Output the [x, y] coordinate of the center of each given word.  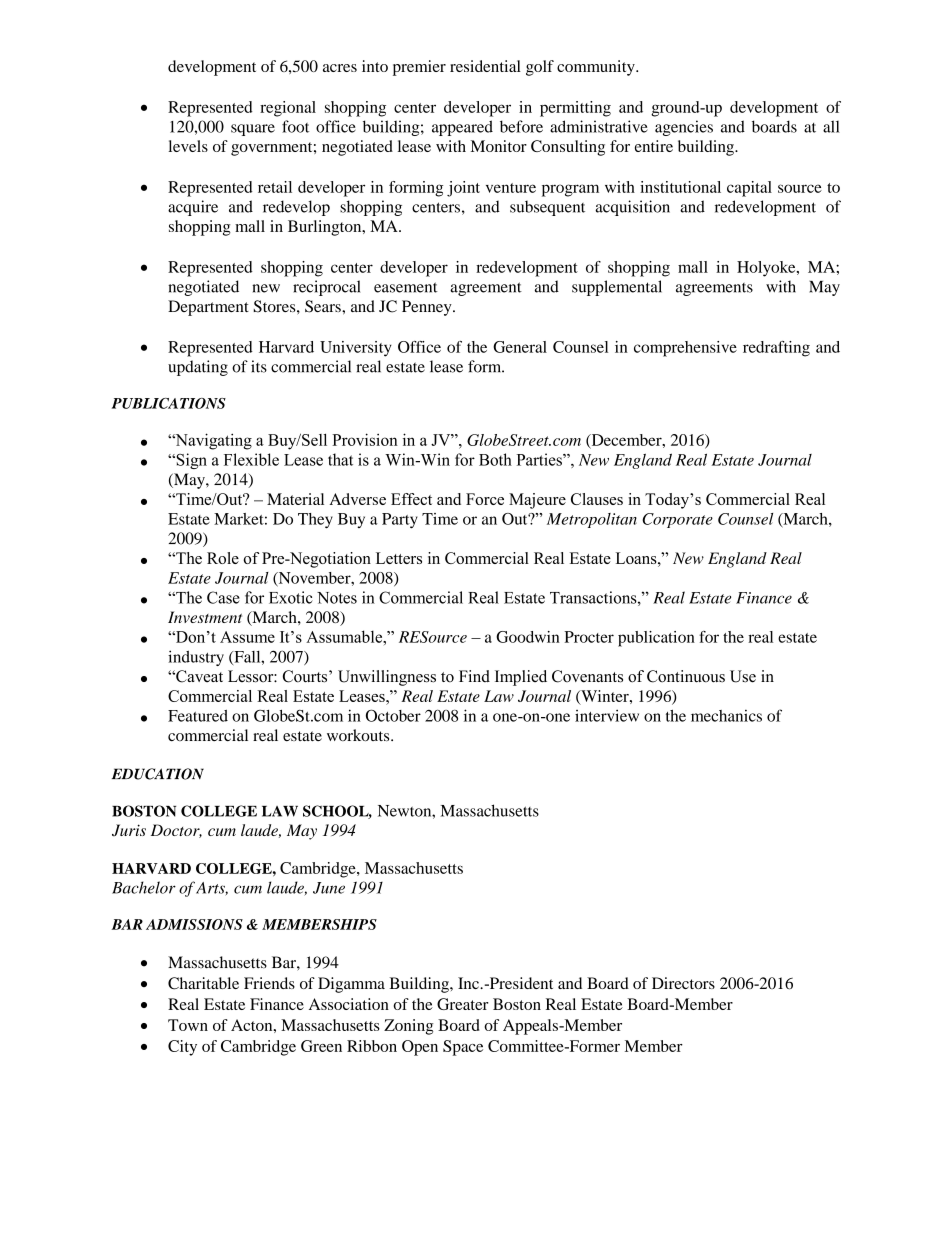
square [253, 130]
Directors [683, 983]
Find [474, 676]
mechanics [726, 716]
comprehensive [685, 349]
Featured [198, 716]
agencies [684, 128]
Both [495, 459]
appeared [462, 128]
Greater [463, 1004]
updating [198, 368]
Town [188, 1025]
